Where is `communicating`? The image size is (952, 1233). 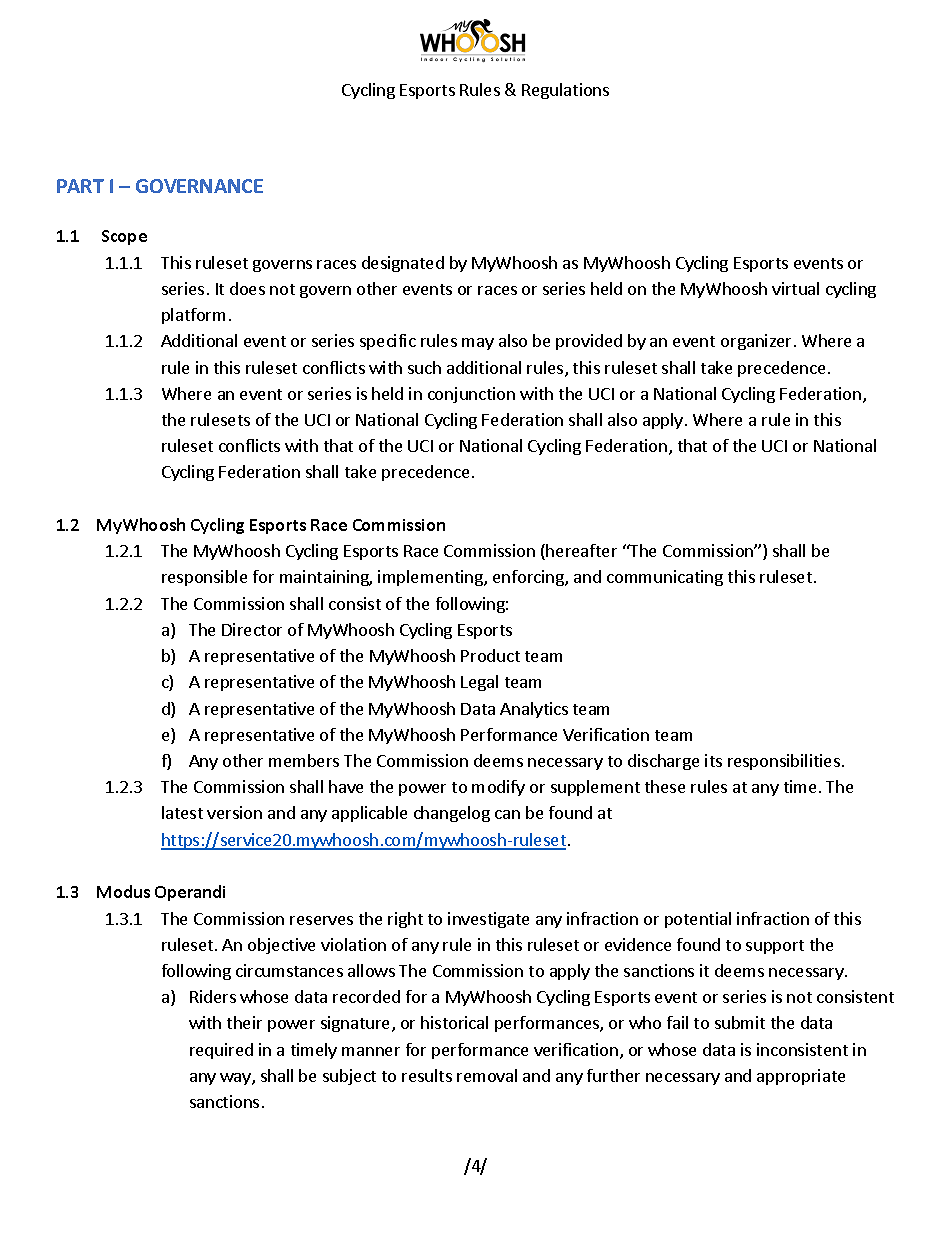
communicating is located at coordinates (665, 578).
